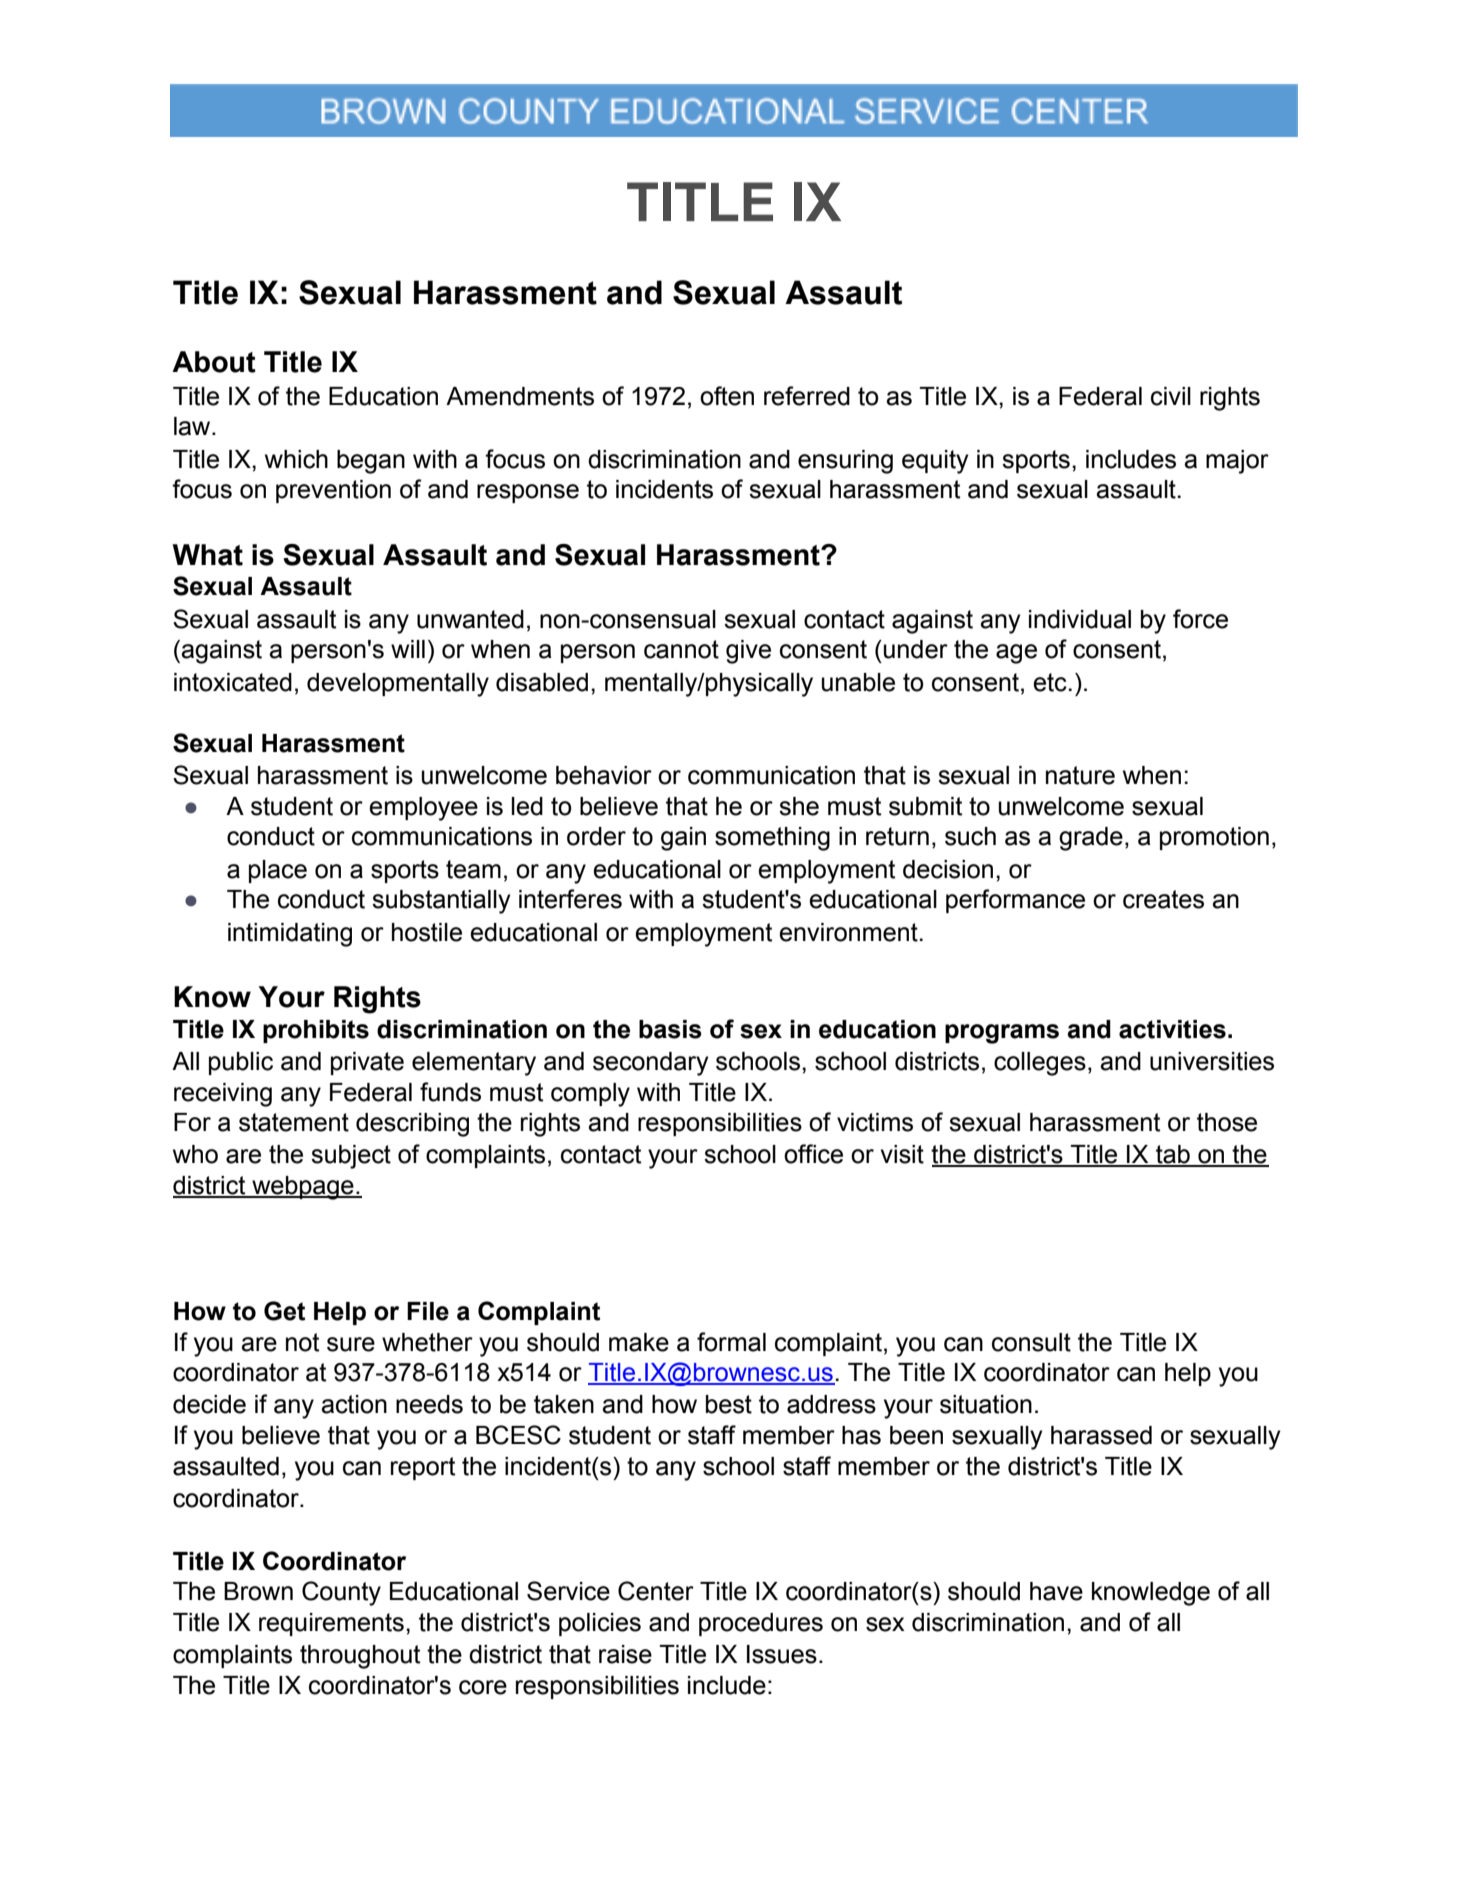  Describe the element at coordinates (303, 1188) in the screenshot. I see `webpage` at that location.
